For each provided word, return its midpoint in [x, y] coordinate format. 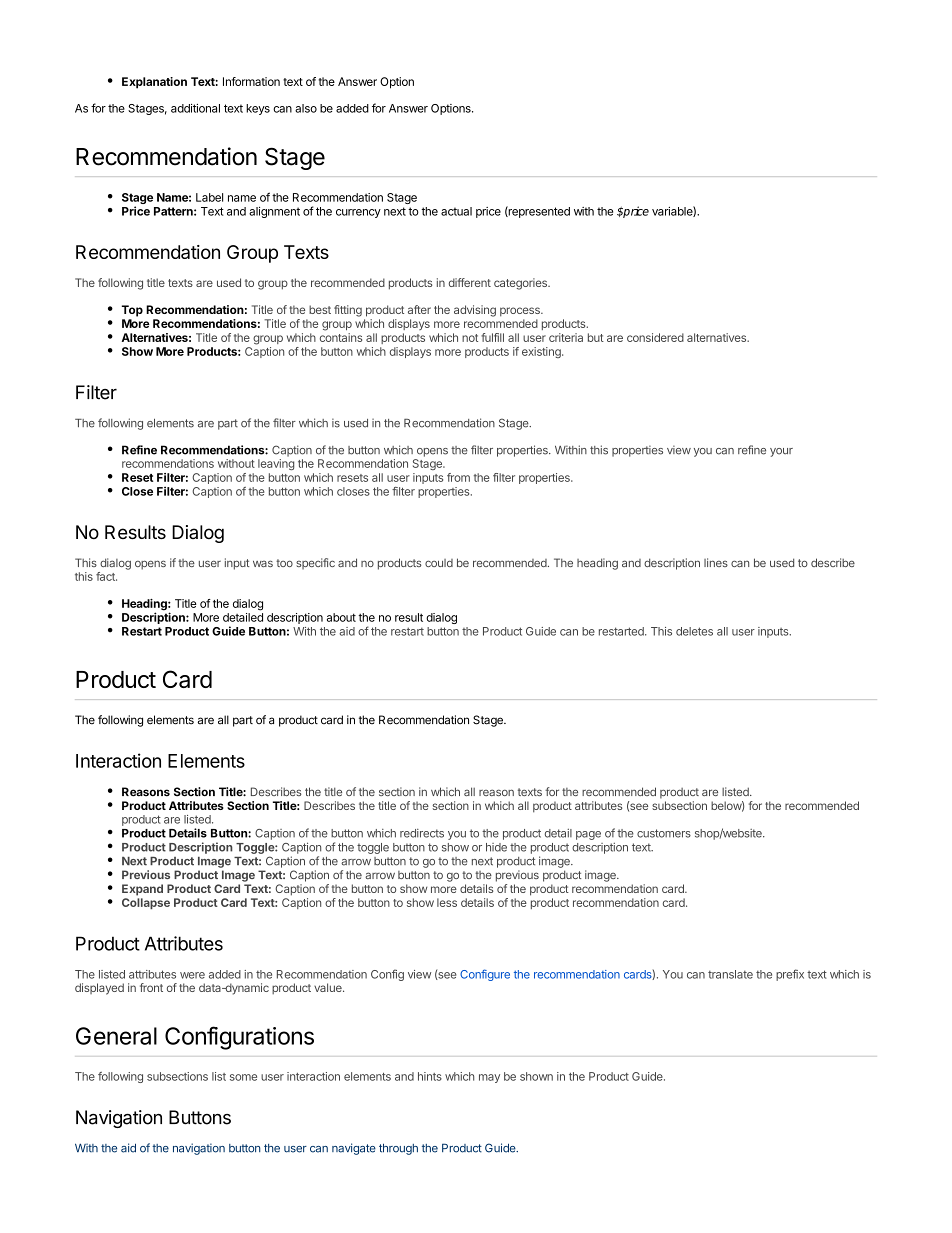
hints [430, 1076]
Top [132, 311]
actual [456, 211]
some [243, 1077]
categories [521, 284]
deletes [694, 631]
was [263, 563]
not [470, 338]
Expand [142, 890]
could [439, 563]
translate [730, 974]
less [447, 902]
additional [195, 108]
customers [664, 833]
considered [655, 337]
